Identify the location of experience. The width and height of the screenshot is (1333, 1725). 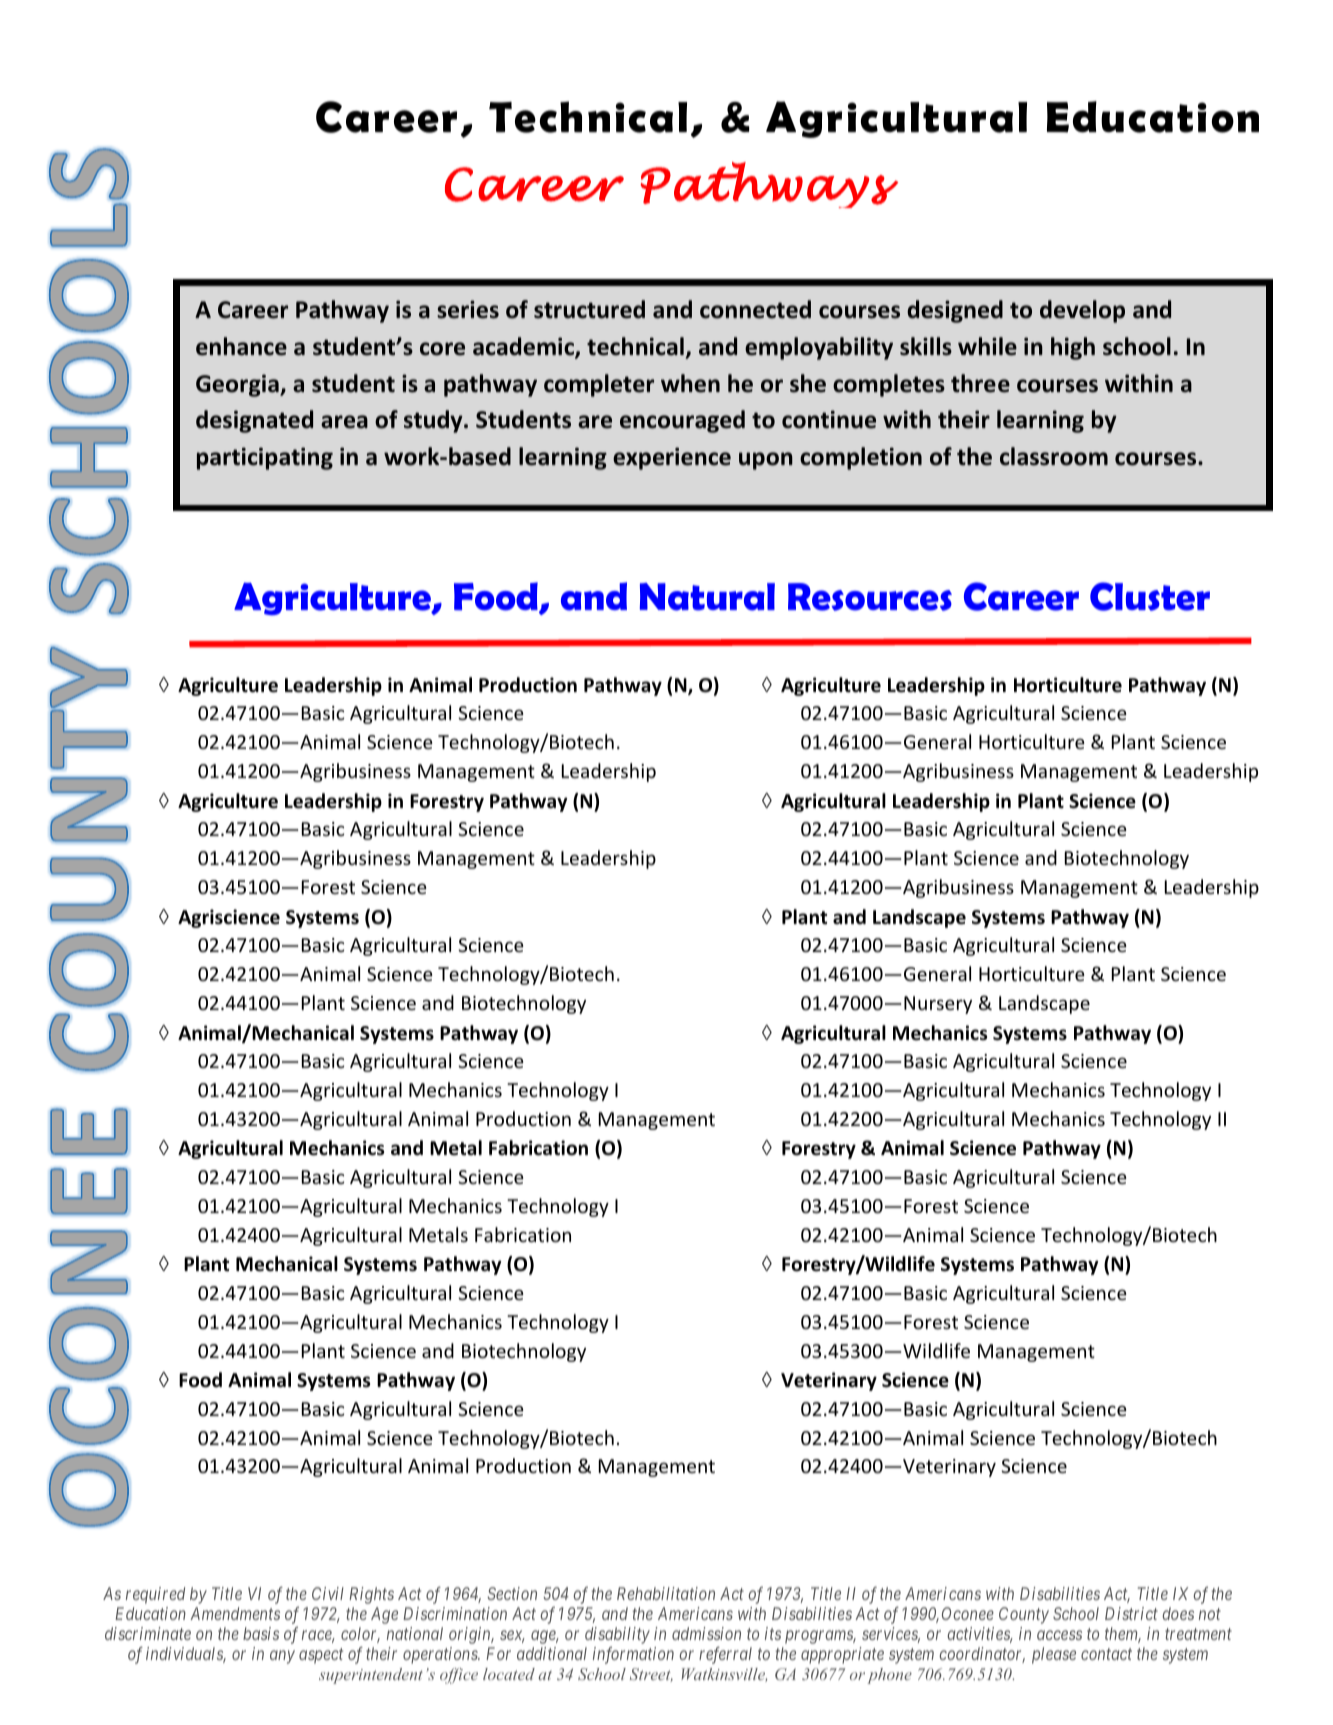
(672, 458).
